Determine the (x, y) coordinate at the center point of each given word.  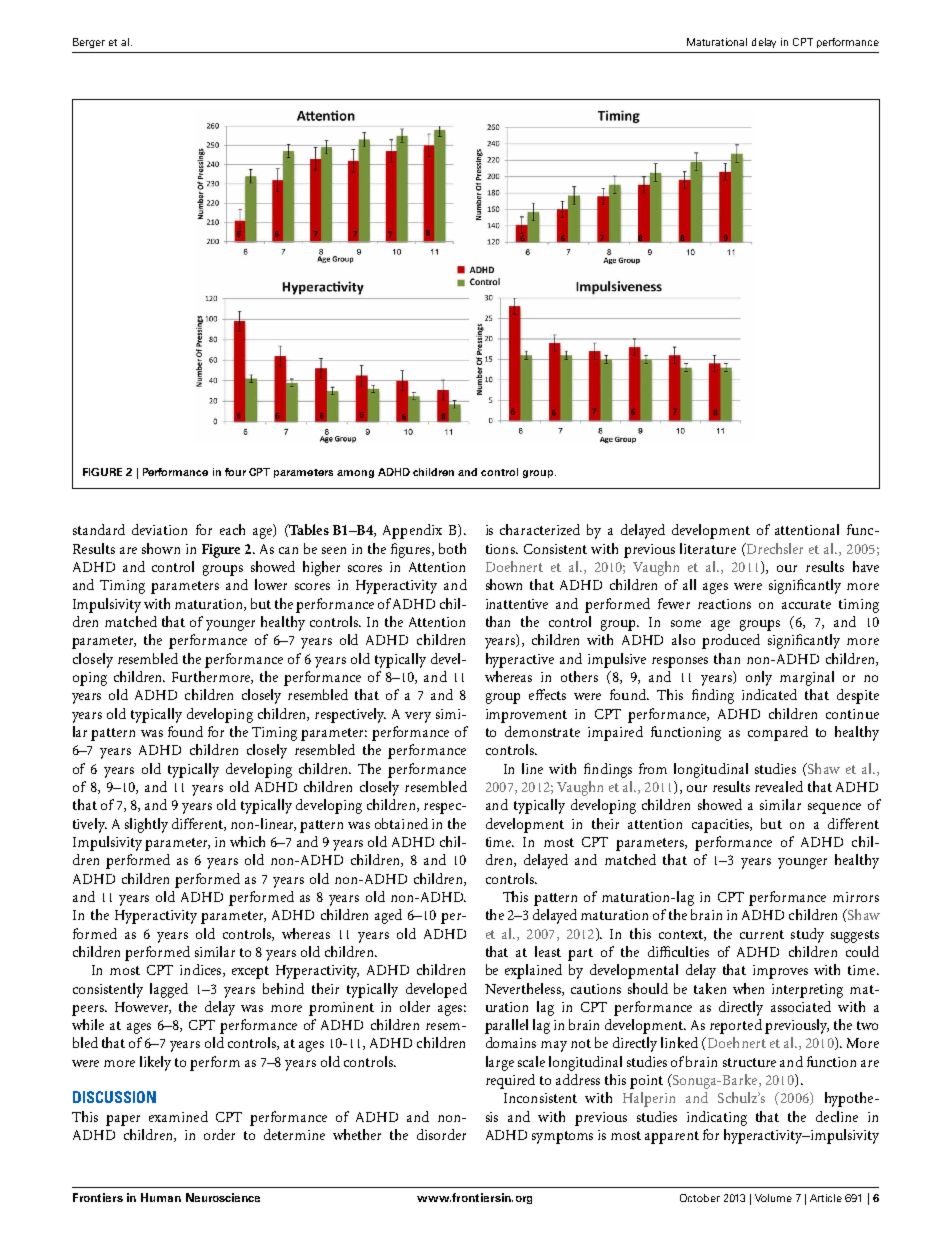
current (762, 934)
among (355, 474)
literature (708, 548)
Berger (89, 43)
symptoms (562, 1137)
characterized (540, 529)
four (235, 472)
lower (271, 584)
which (247, 841)
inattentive (517, 604)
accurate (806, 604)
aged (388, 916)
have (866, 566)
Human (161, 1197)
